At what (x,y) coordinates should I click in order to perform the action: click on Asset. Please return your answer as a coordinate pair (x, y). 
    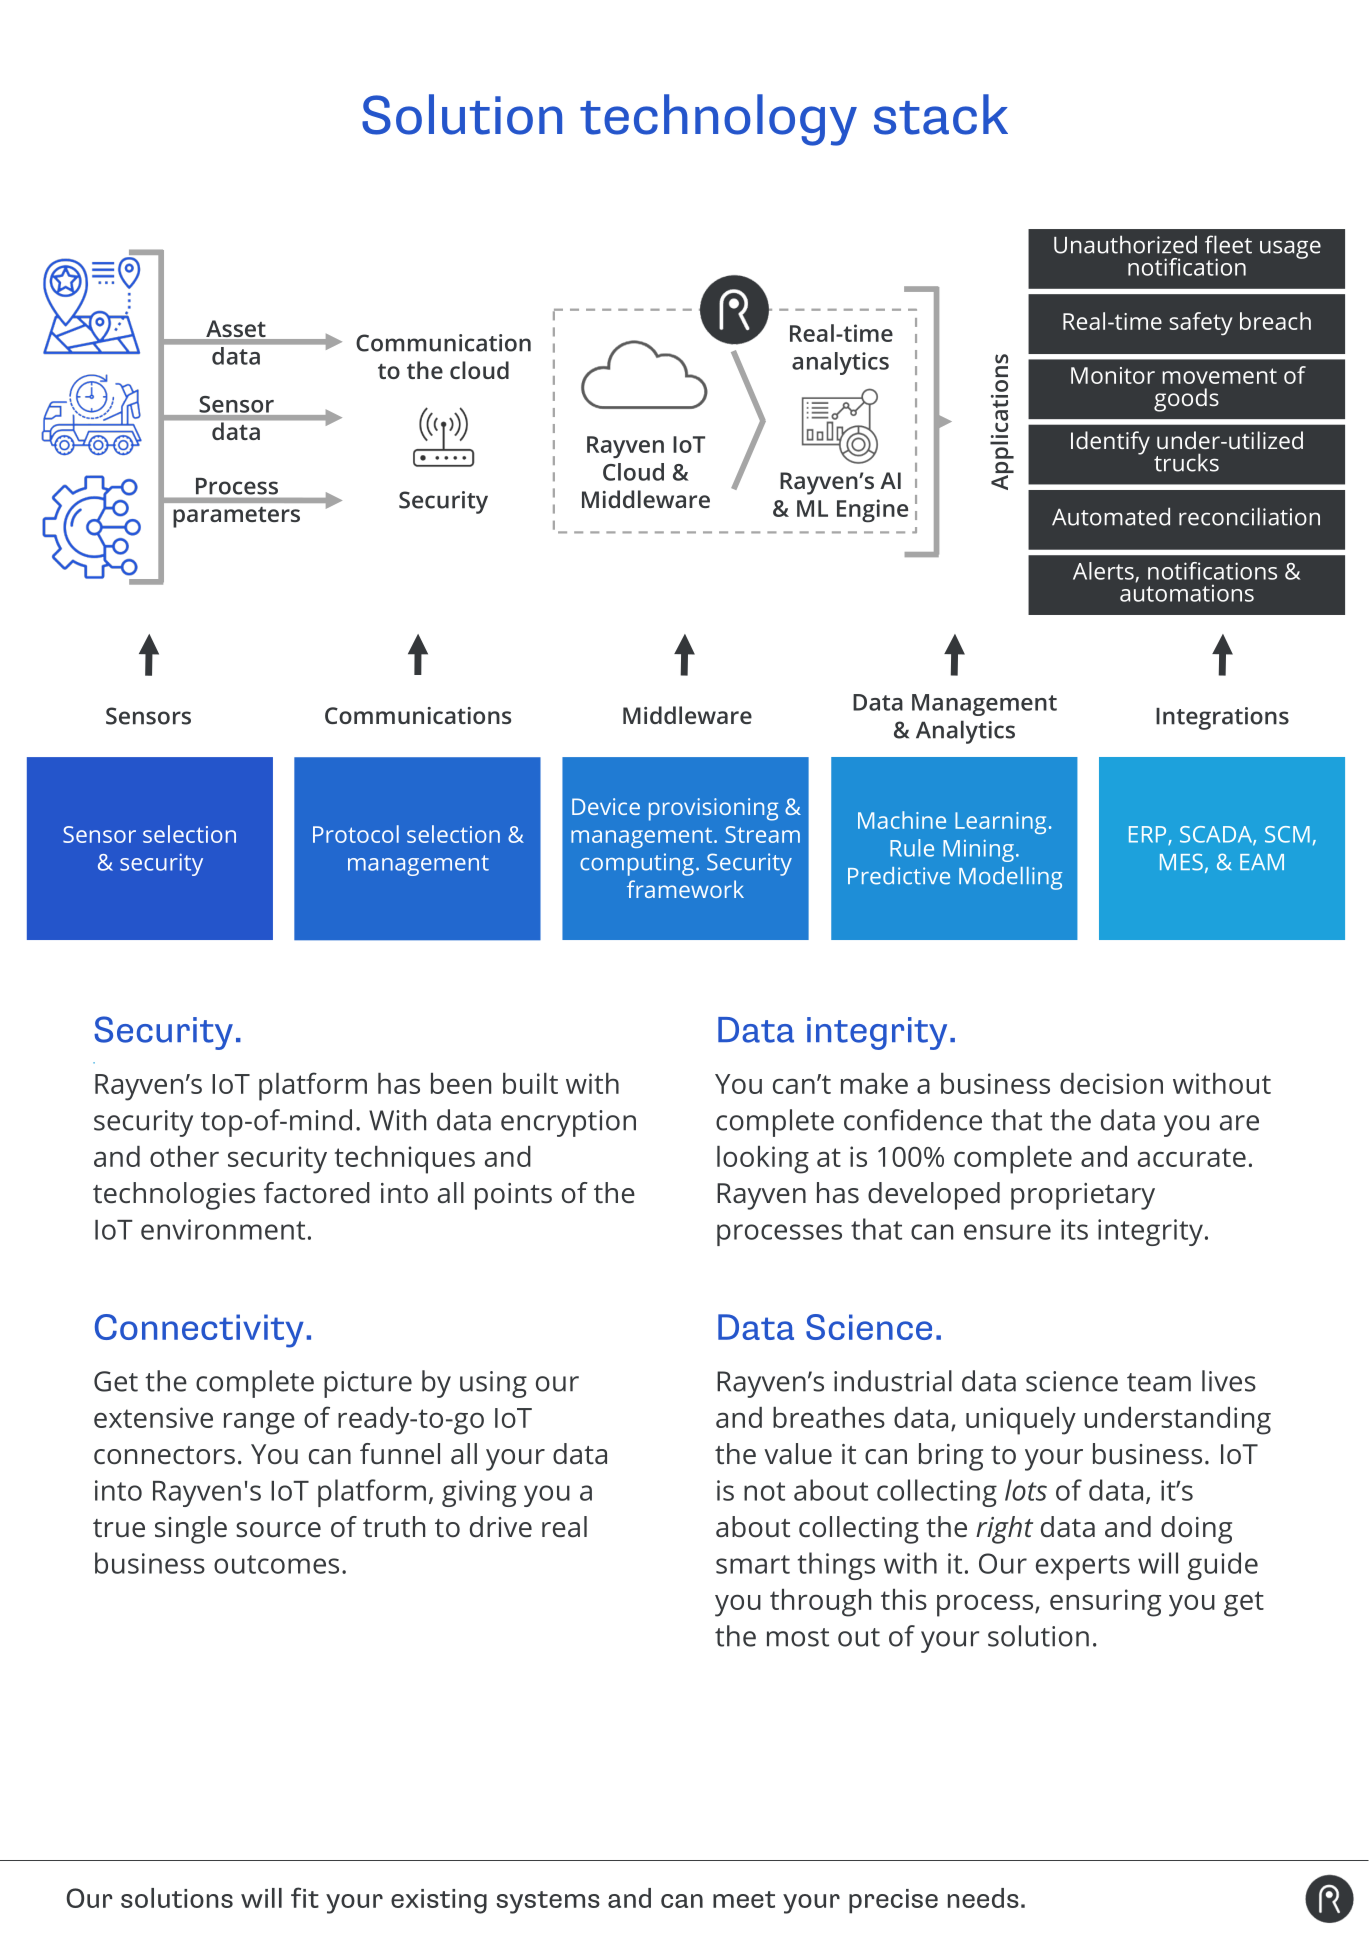
    Looking at the image, I should click on (236, 328).
